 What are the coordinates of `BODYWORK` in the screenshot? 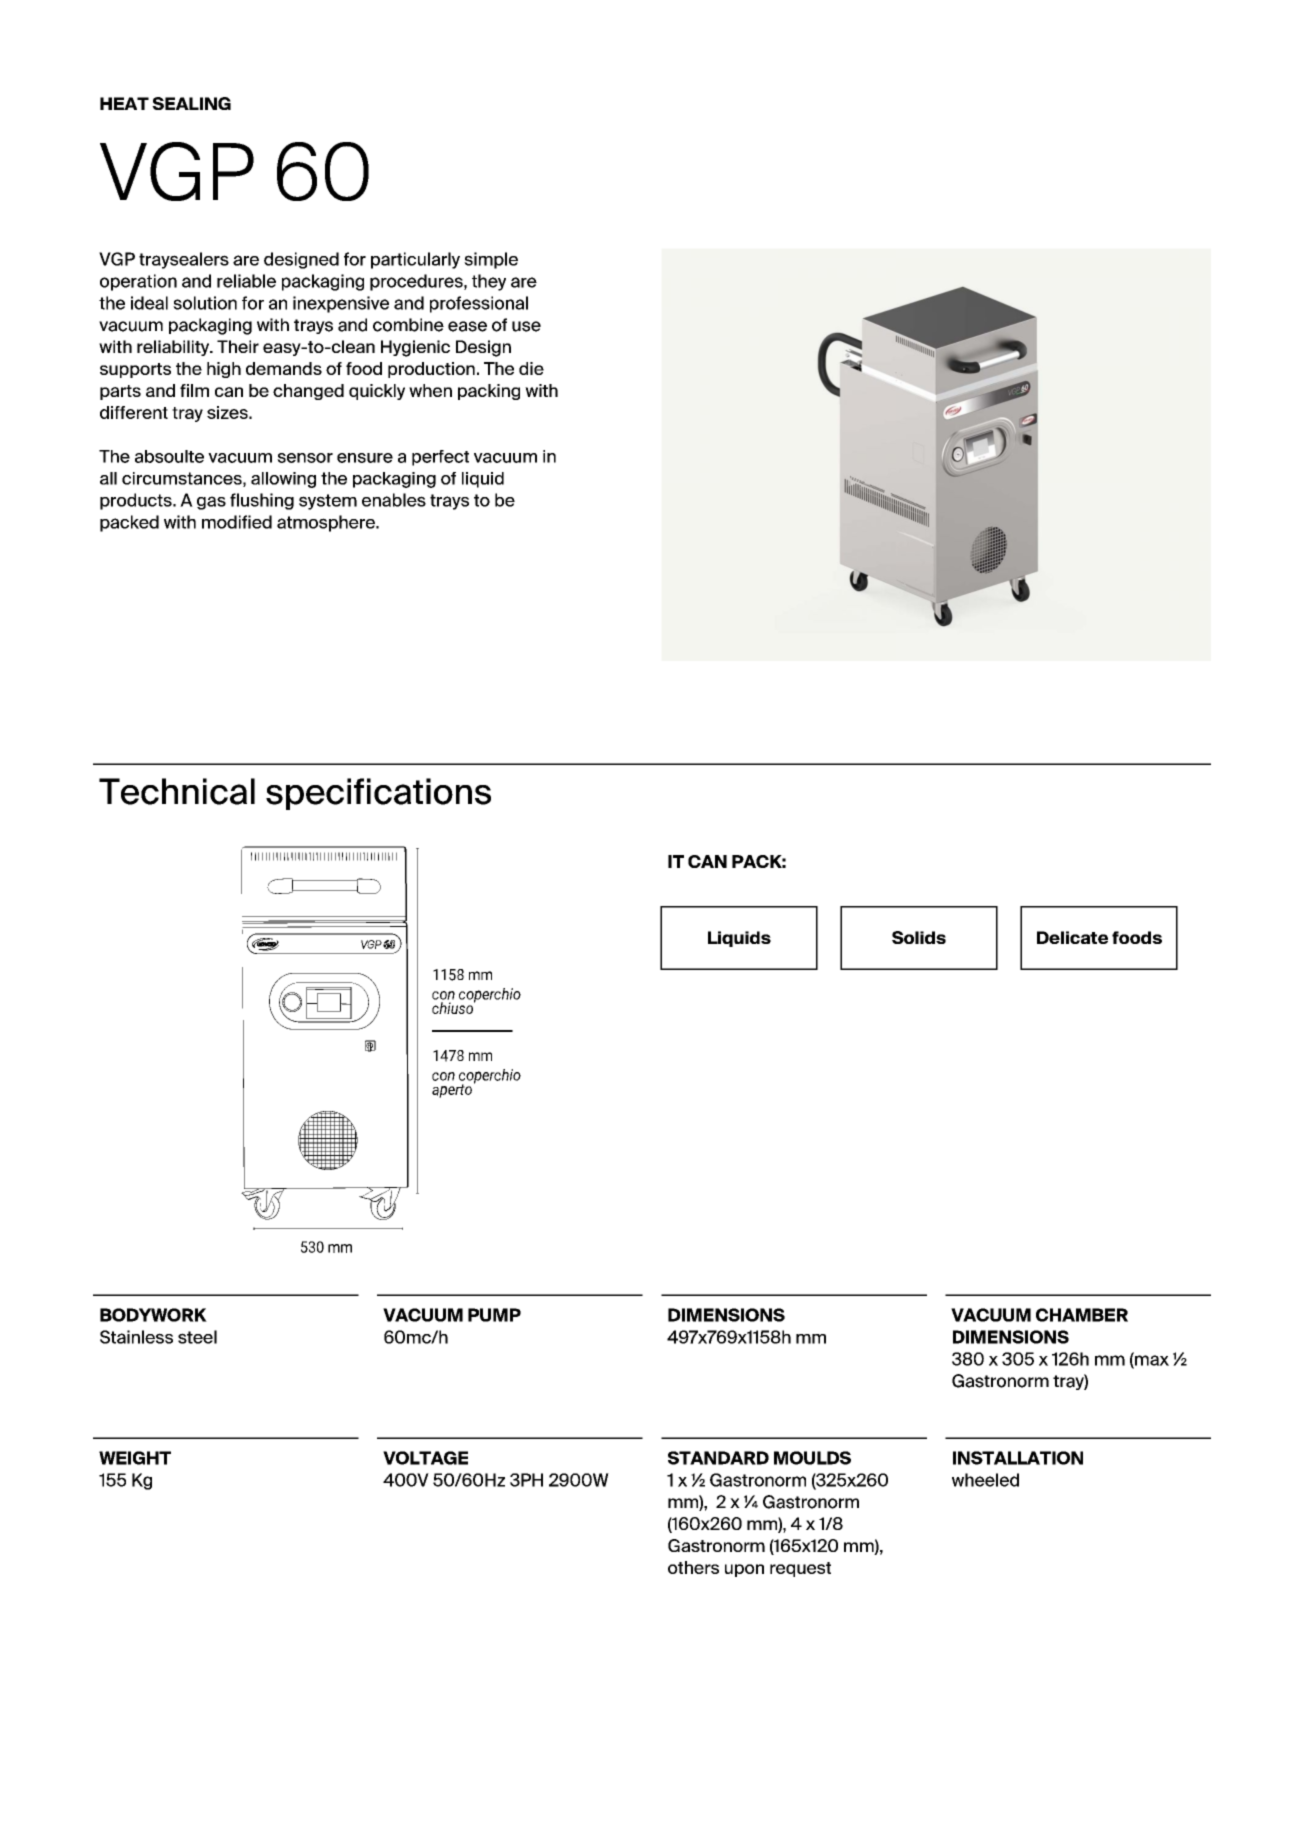 It's located at (153, 1315).
